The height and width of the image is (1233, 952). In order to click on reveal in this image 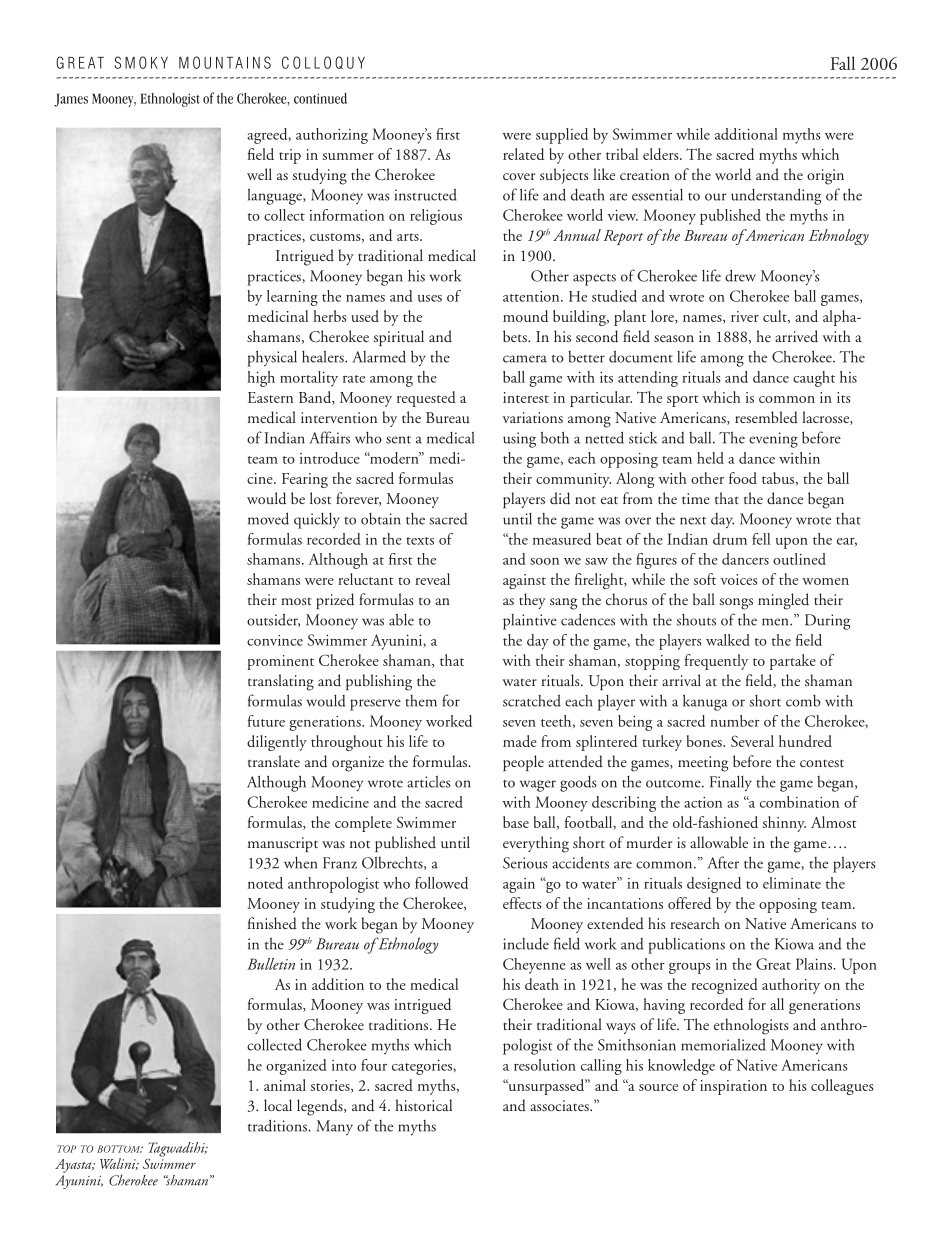, I will do `click(432, 579)`.
